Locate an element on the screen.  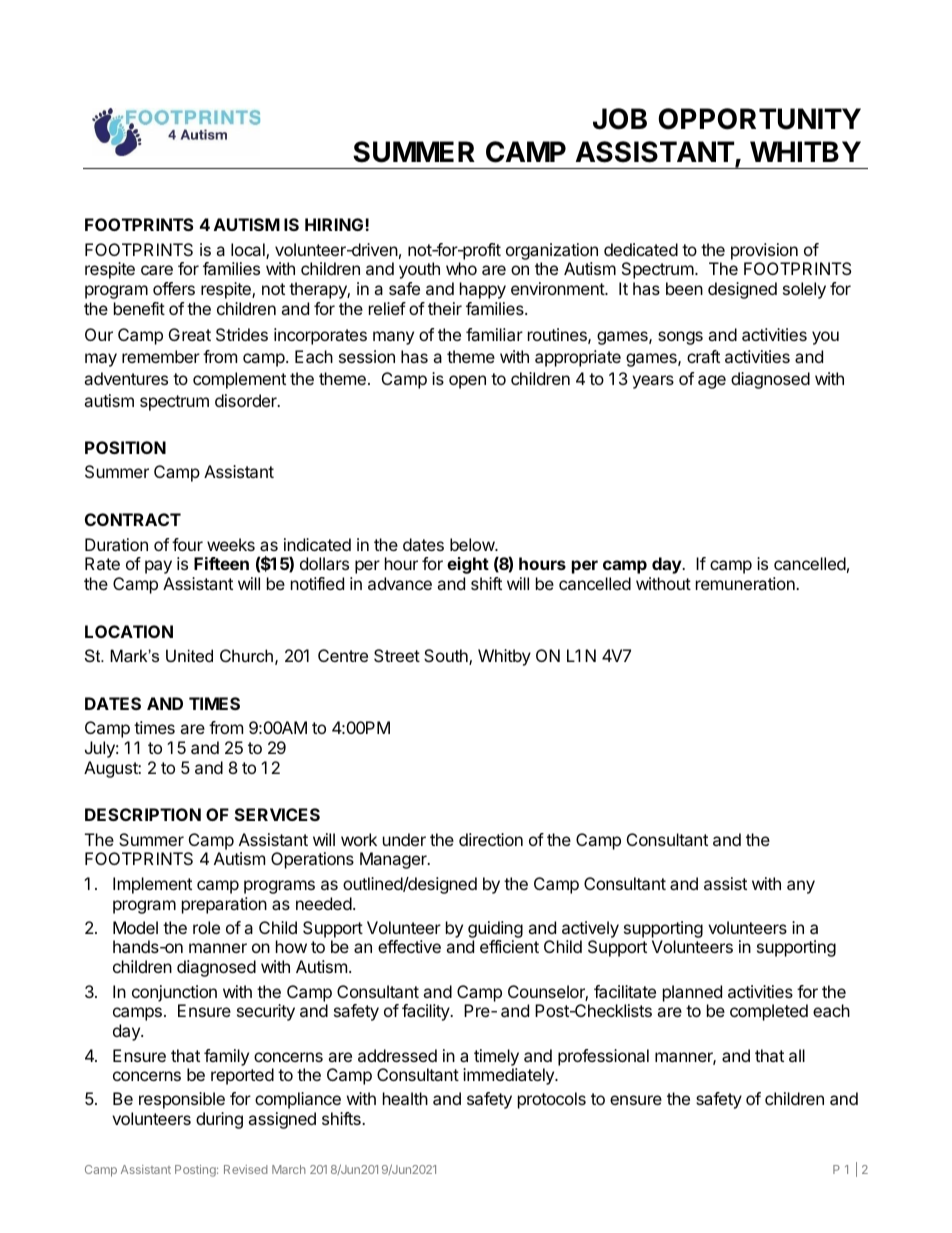
remuneration is located at coordinates (746, 583).
